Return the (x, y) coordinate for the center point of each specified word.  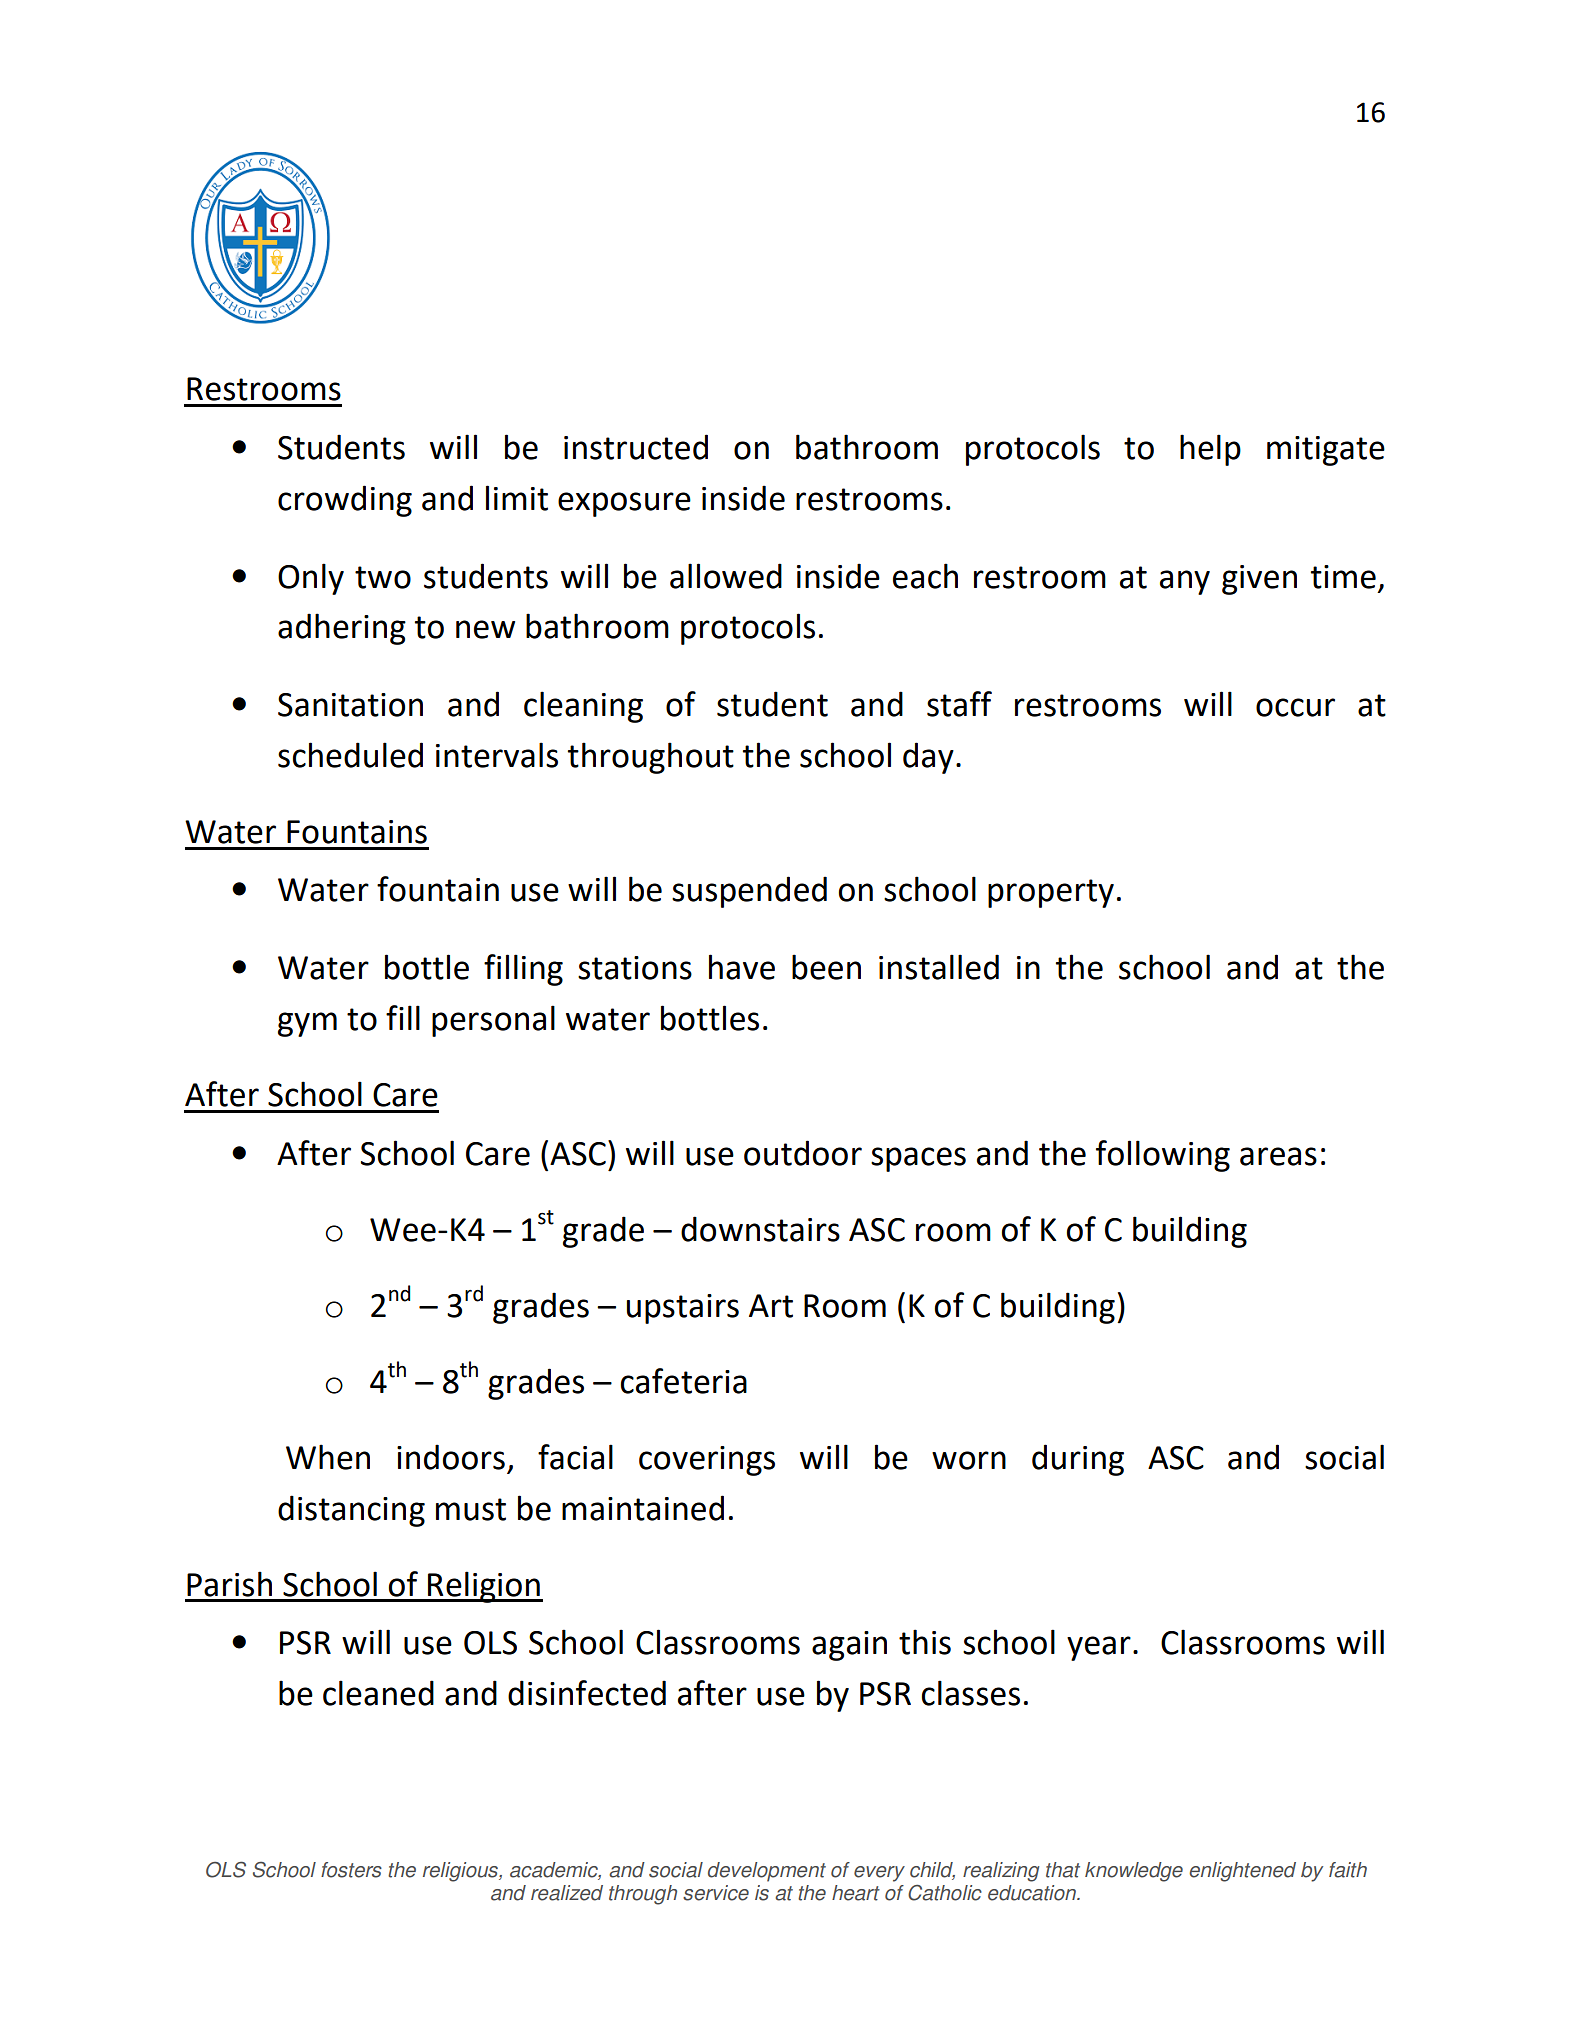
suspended (749, 892)
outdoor (803, 1153)
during (1078, 1460)
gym (307, 1024)
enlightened (1242, 1872)
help (1210, 450)
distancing (351, 1511)
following (1163, 1156)
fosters (351, 1870)
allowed (726, 576)
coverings (707, 1461)
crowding (345, 501)
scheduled (350, 755)
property (1051, 893)
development (767, 1872)
